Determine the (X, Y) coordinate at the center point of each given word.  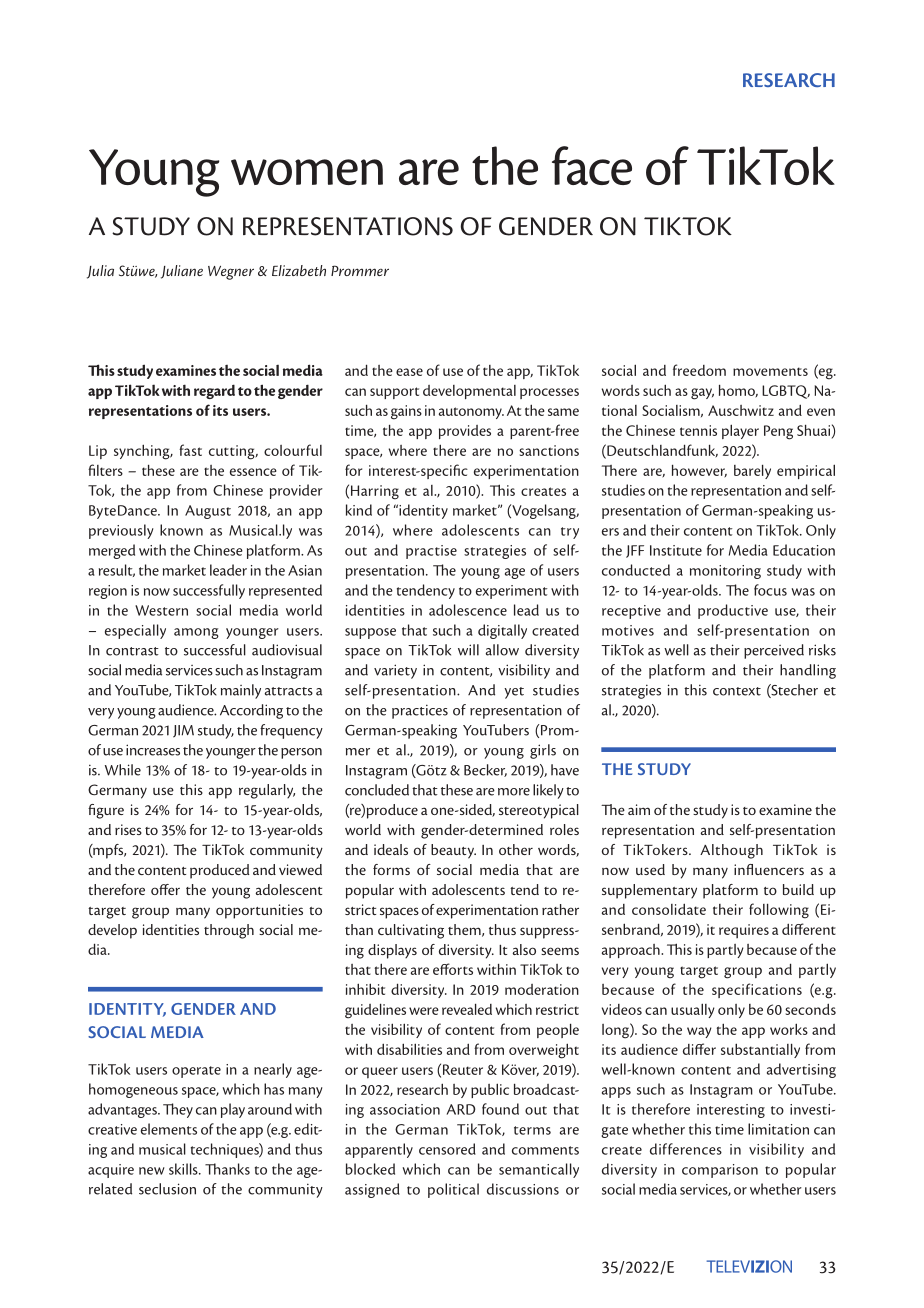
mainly (241, 691)
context (737, 691)
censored (447, 1149)
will (468, 650)
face (592, 165)
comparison (720, 1171)
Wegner (231, 273)
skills (184, 1169)
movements (770, 371)
